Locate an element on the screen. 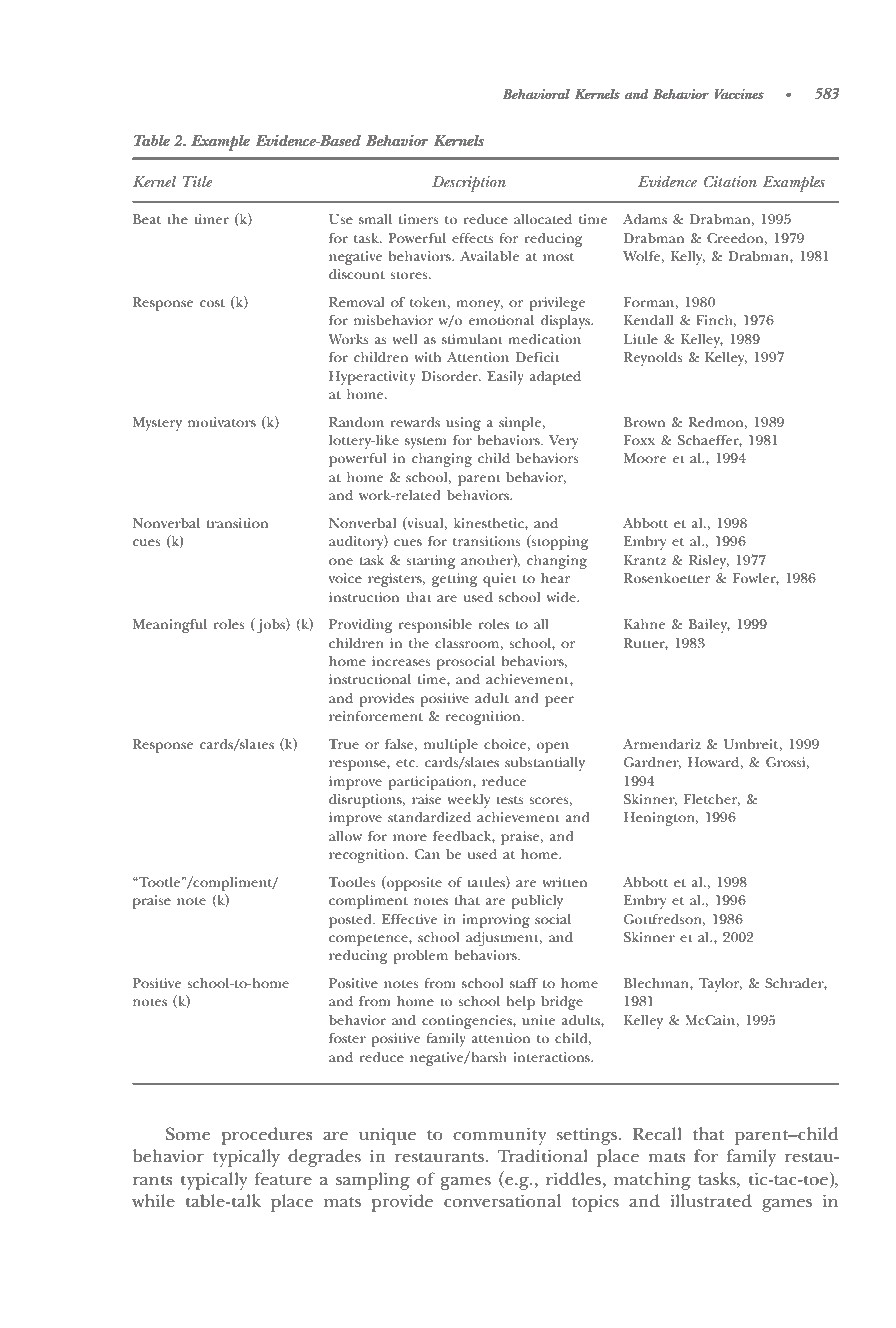 Image resolution: width=896 pixels, height=1328 pixels. Effective is located at coordinates (409, 919).
